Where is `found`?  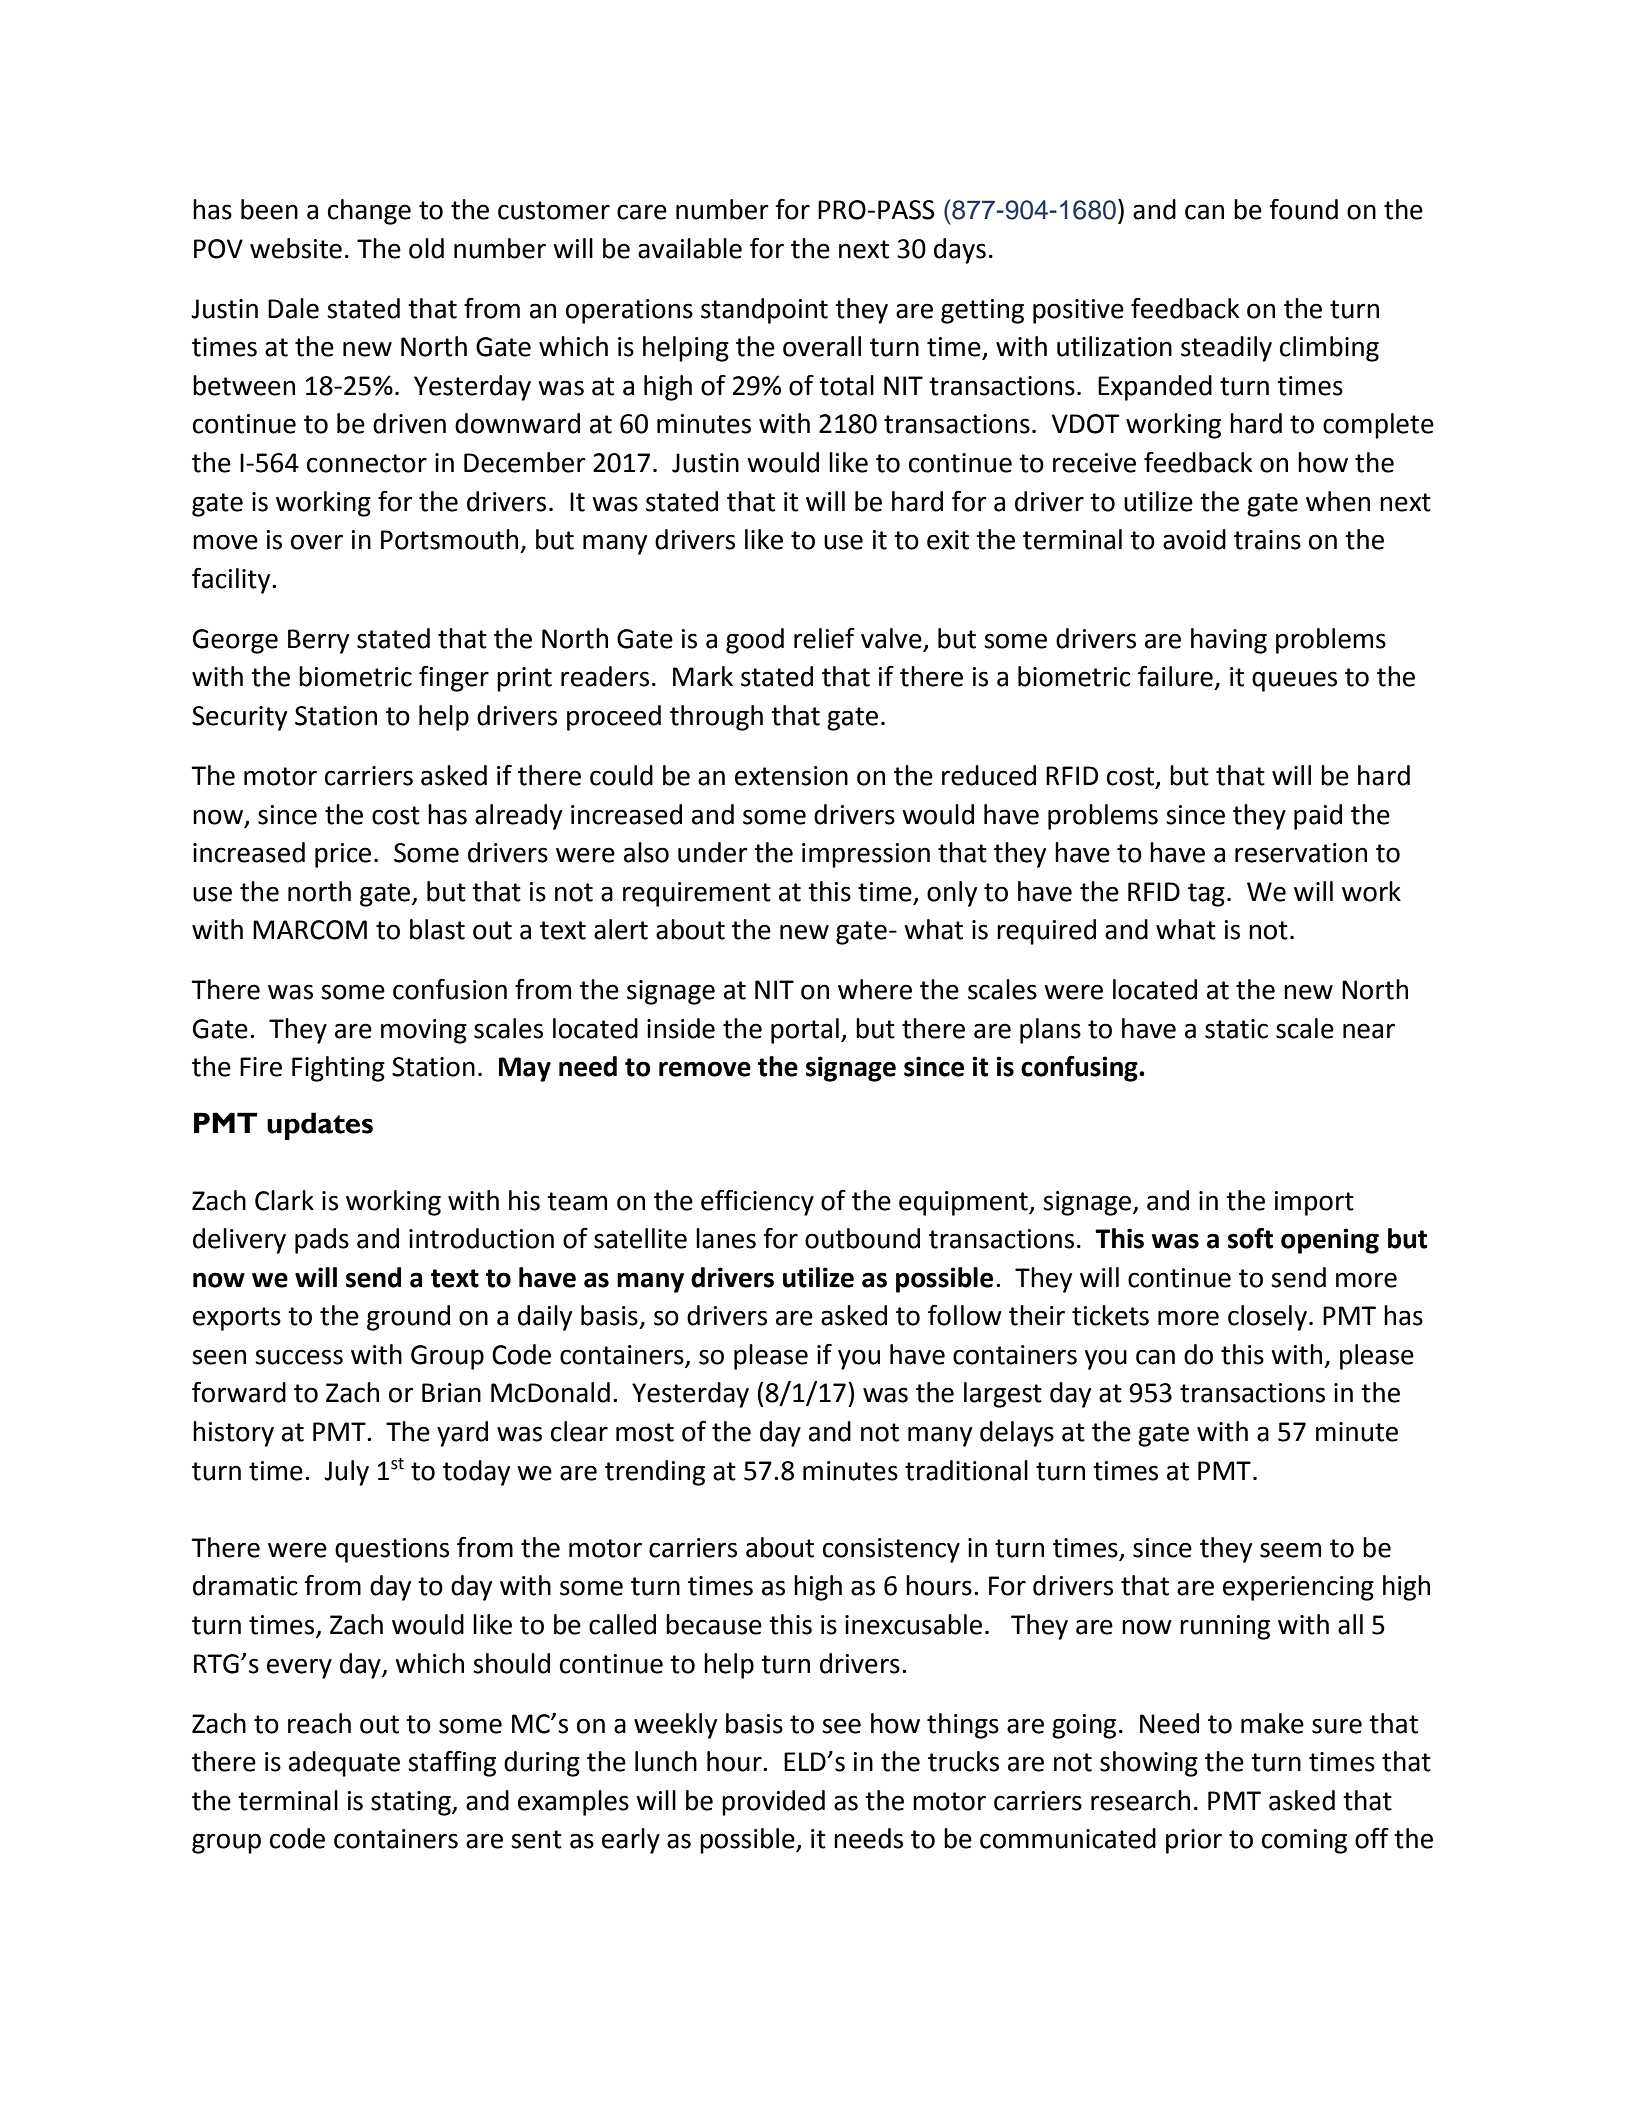 found is located at coordinates (1303, 209).
